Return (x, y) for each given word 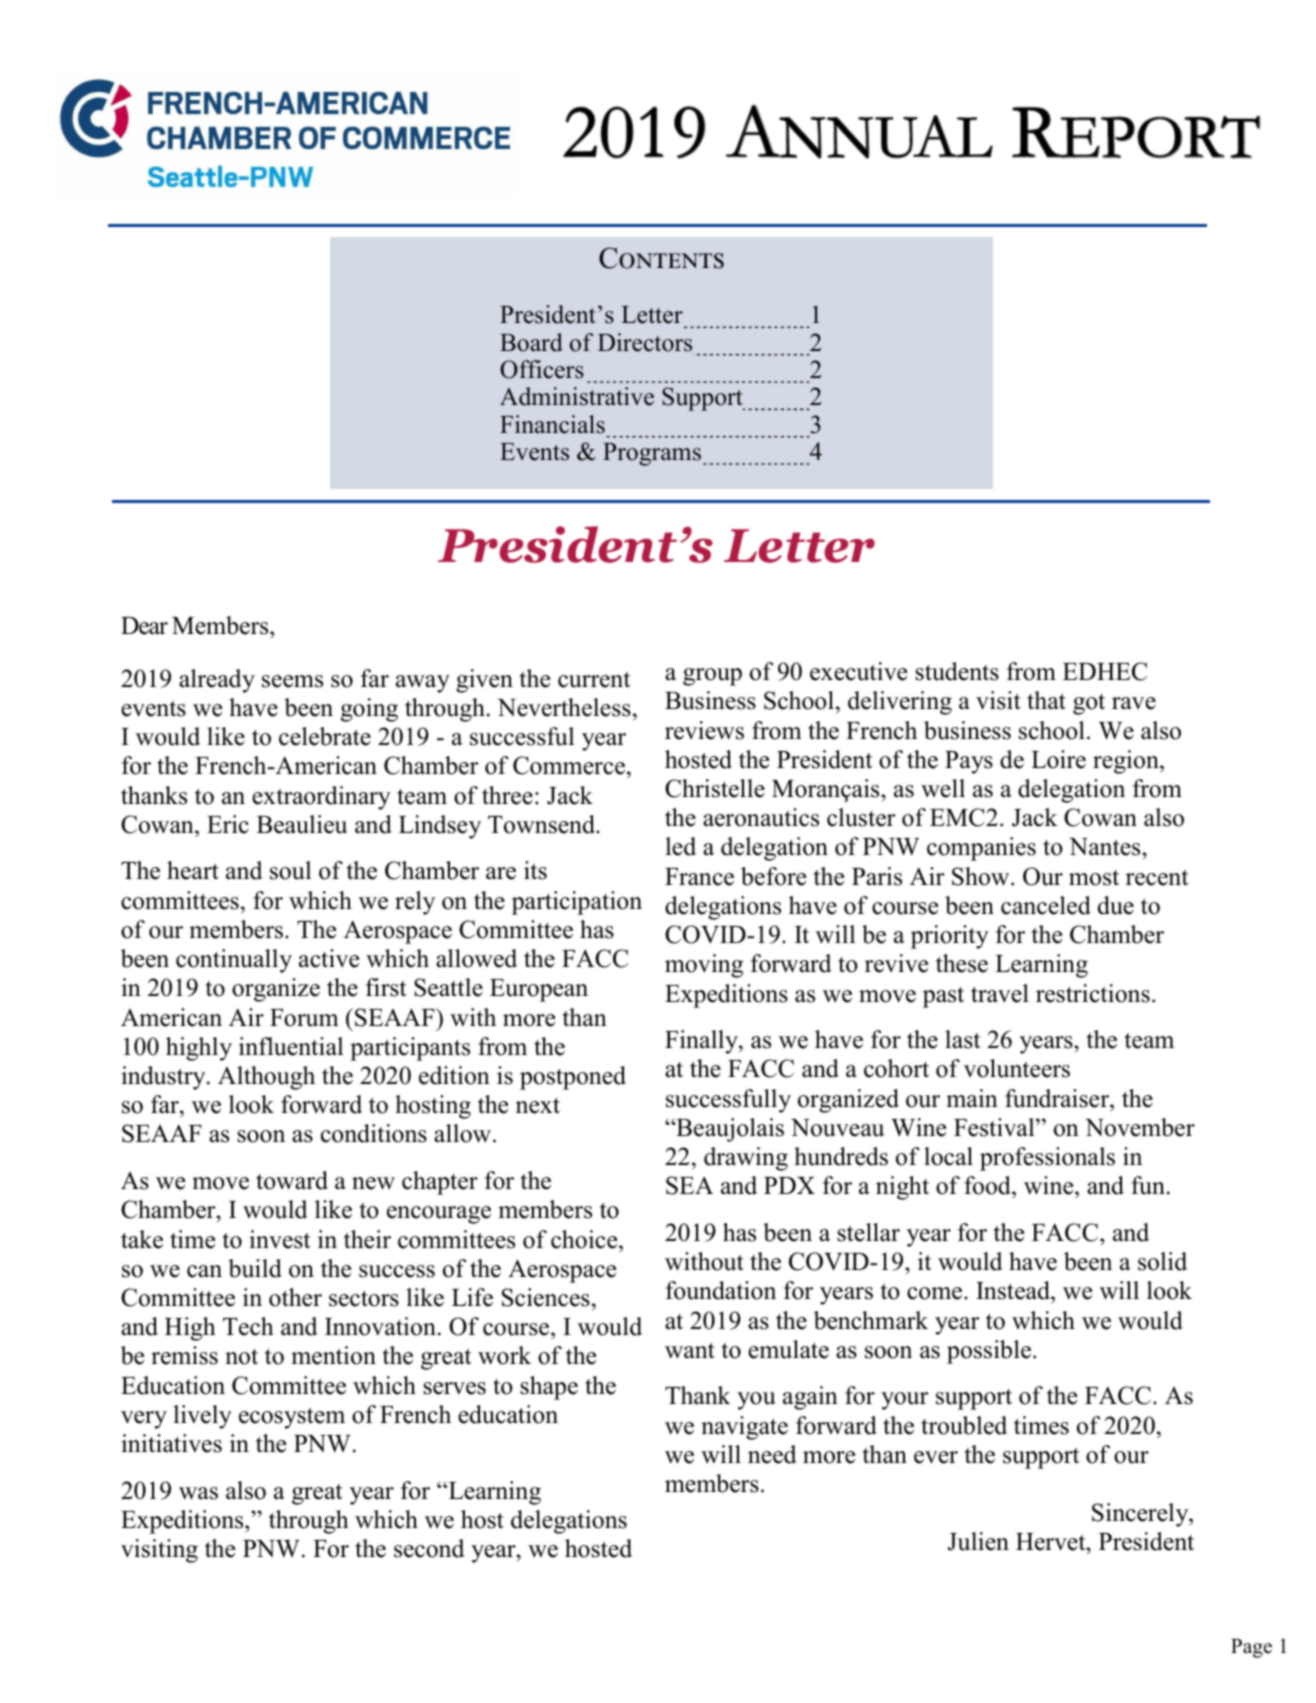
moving (704, 966)
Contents (661, 258)
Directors (645, 342)
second (429, 1548)
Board (531, 342)
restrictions (1093, 993)
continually (234, 961)
